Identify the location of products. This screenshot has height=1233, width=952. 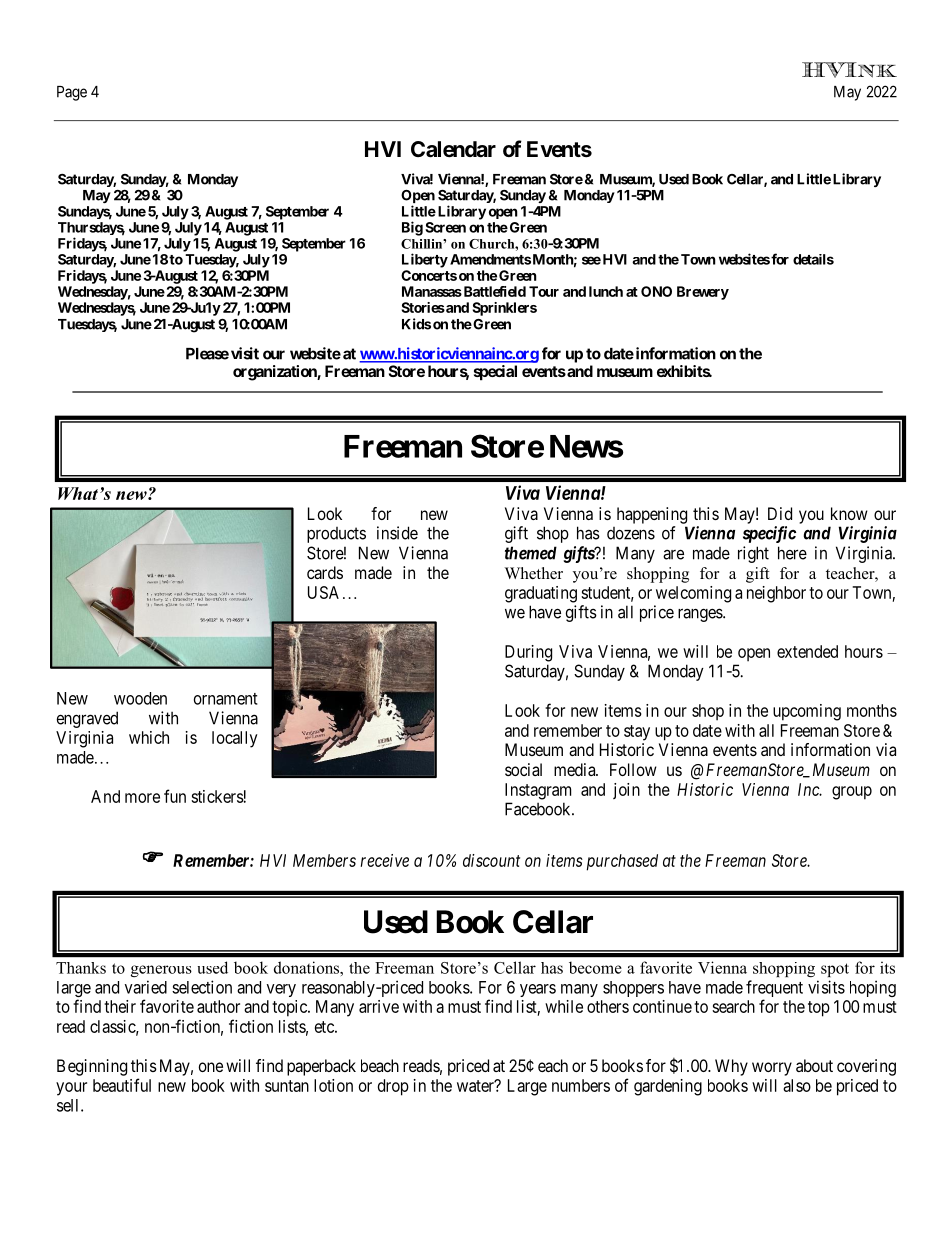
(336, 535).
